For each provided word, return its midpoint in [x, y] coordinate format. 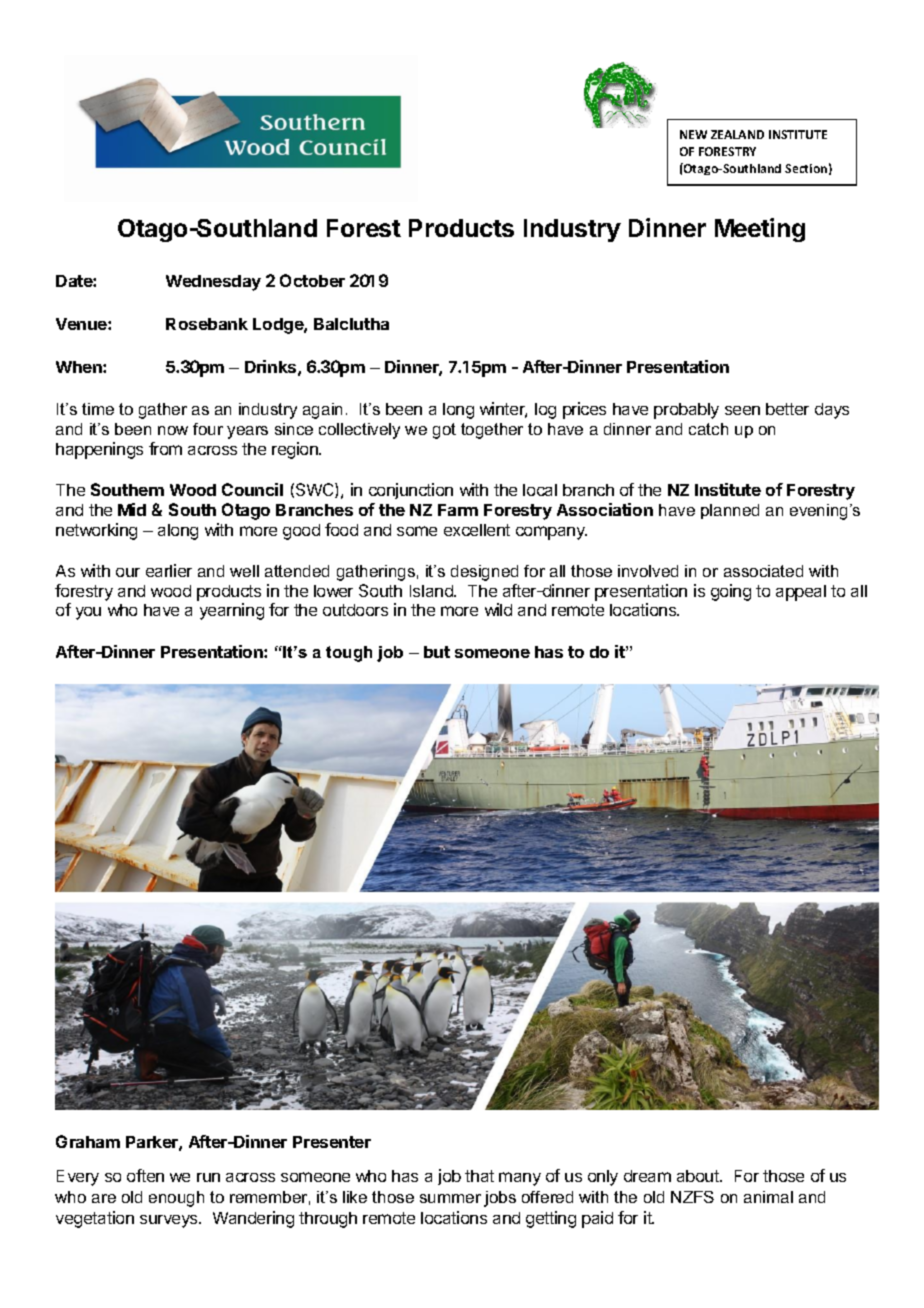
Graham [88, 1141]
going [731, 592]
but [437, 652]
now [173, 430]
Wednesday [213, 283]
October [312, 280]
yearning [232, 611]
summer [450, 1198]
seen [742, 410]
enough [176, 1199]
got [444, 431]
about [699, 1176]
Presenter [332, 1142]
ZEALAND [737, 134]
